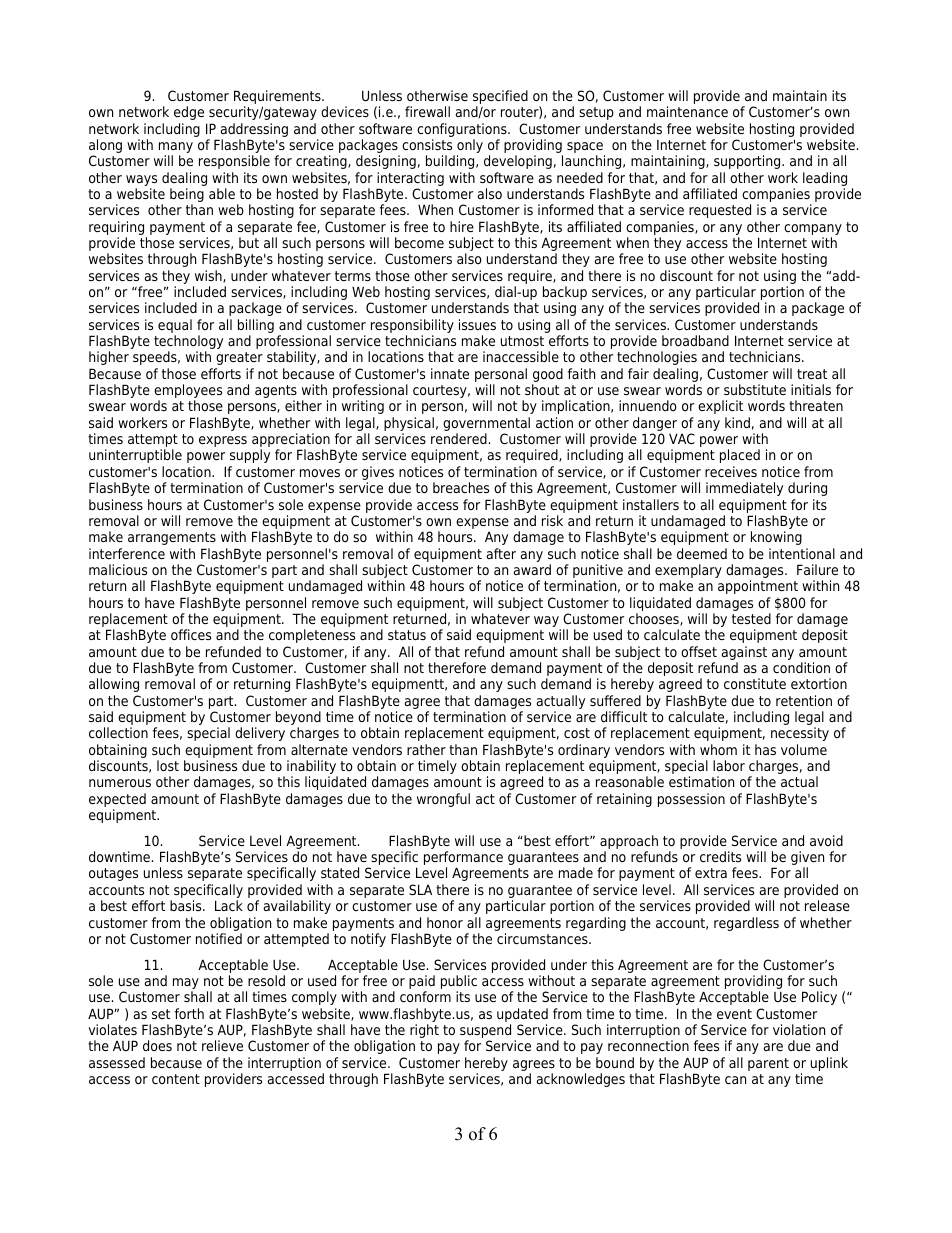  I want to click on parent, so click(768, 1064).
